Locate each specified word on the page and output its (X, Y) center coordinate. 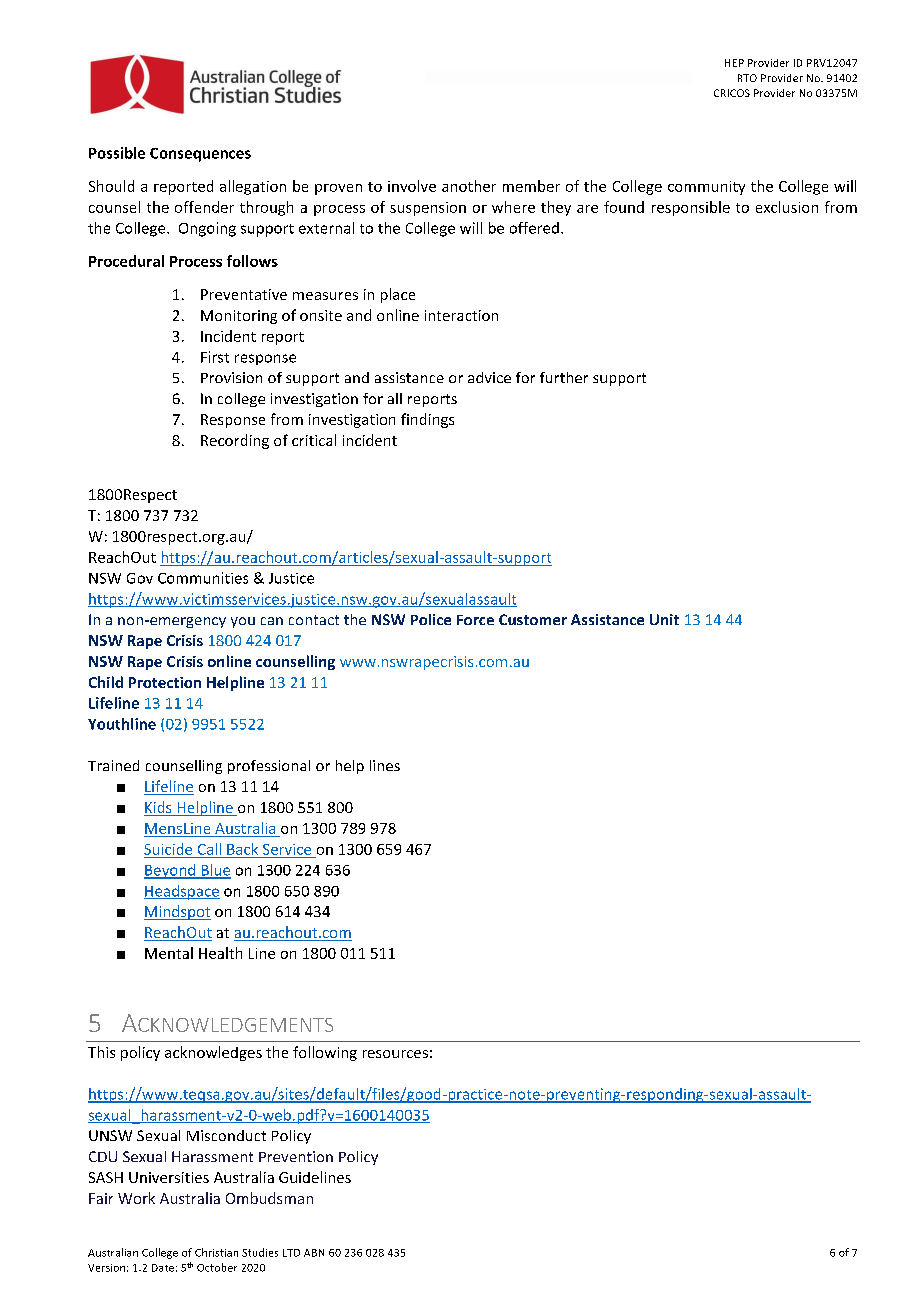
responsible (691, 208)
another (469, 186)
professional (269, 767)
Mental (169, 953)
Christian (216, 1252)
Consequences (200, 155)
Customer (533, 619)
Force (475, 620)
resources (395, 1054)
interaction (461, 315)
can (272, 621)
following (325, 1053)
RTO (747, 78)
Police (431, 619)
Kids (159, 808)
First (215, 357)
